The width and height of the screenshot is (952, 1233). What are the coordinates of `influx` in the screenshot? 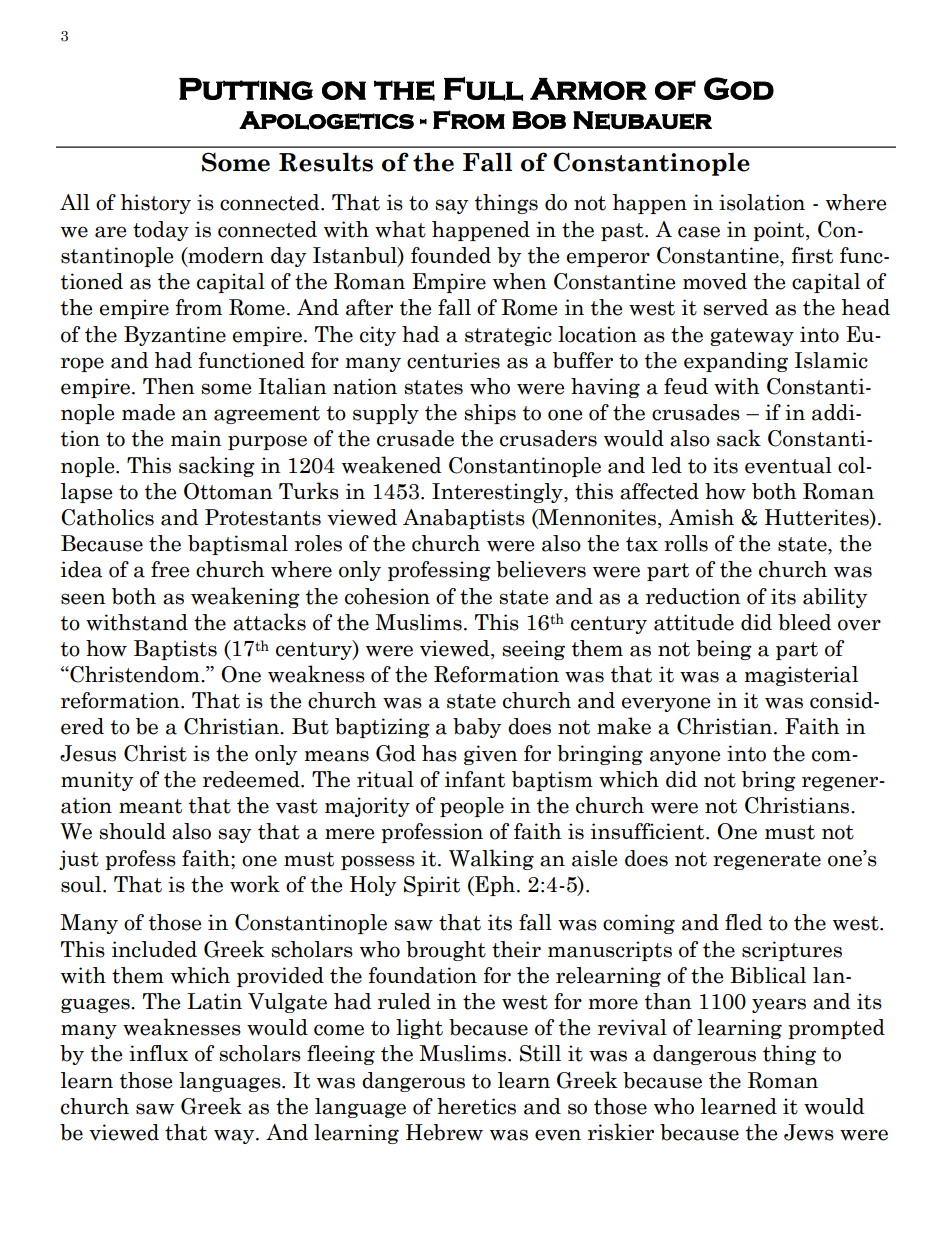 It's located at (158, 1053).
